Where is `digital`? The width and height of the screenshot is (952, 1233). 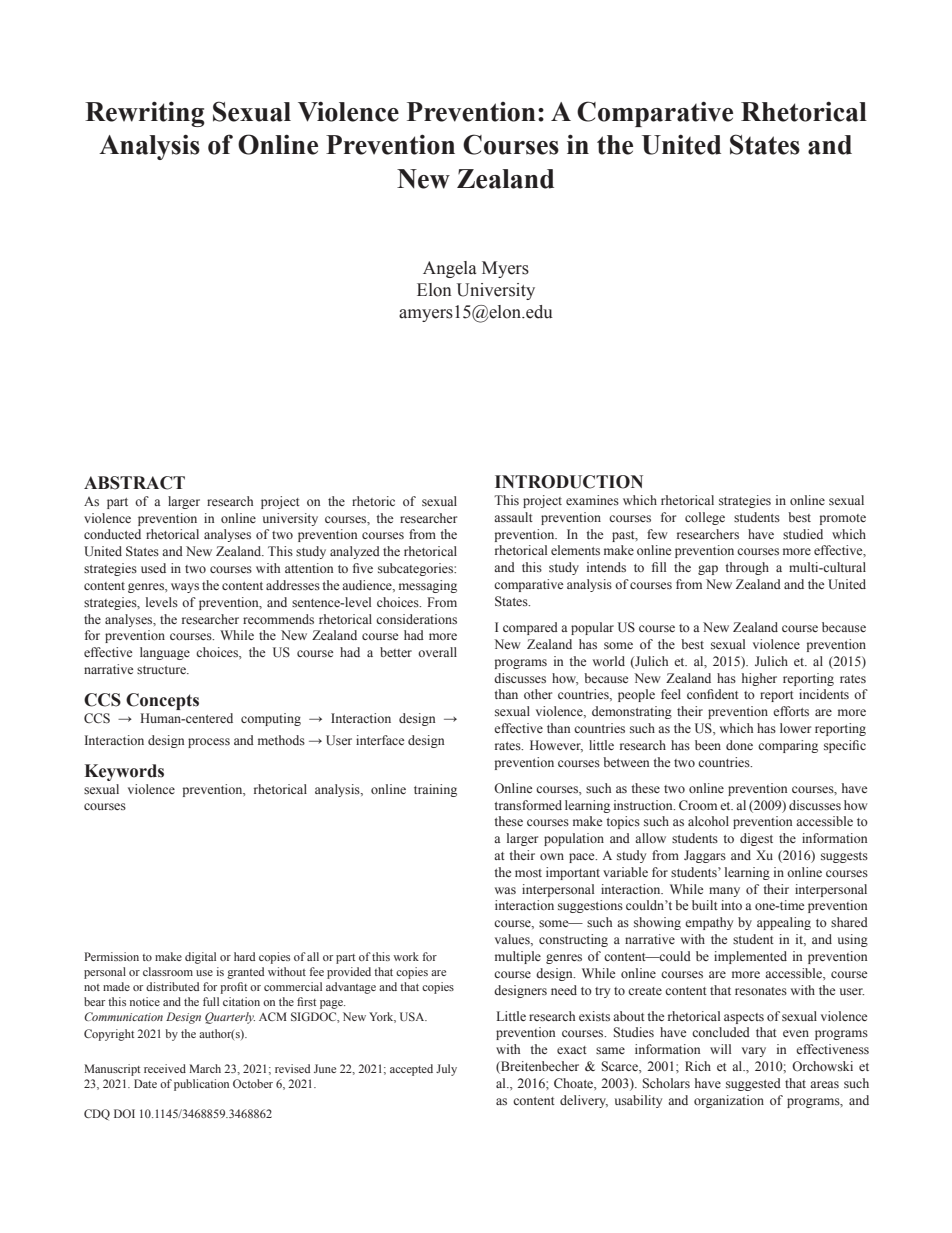 digital is located at coordinates (200, 958).
